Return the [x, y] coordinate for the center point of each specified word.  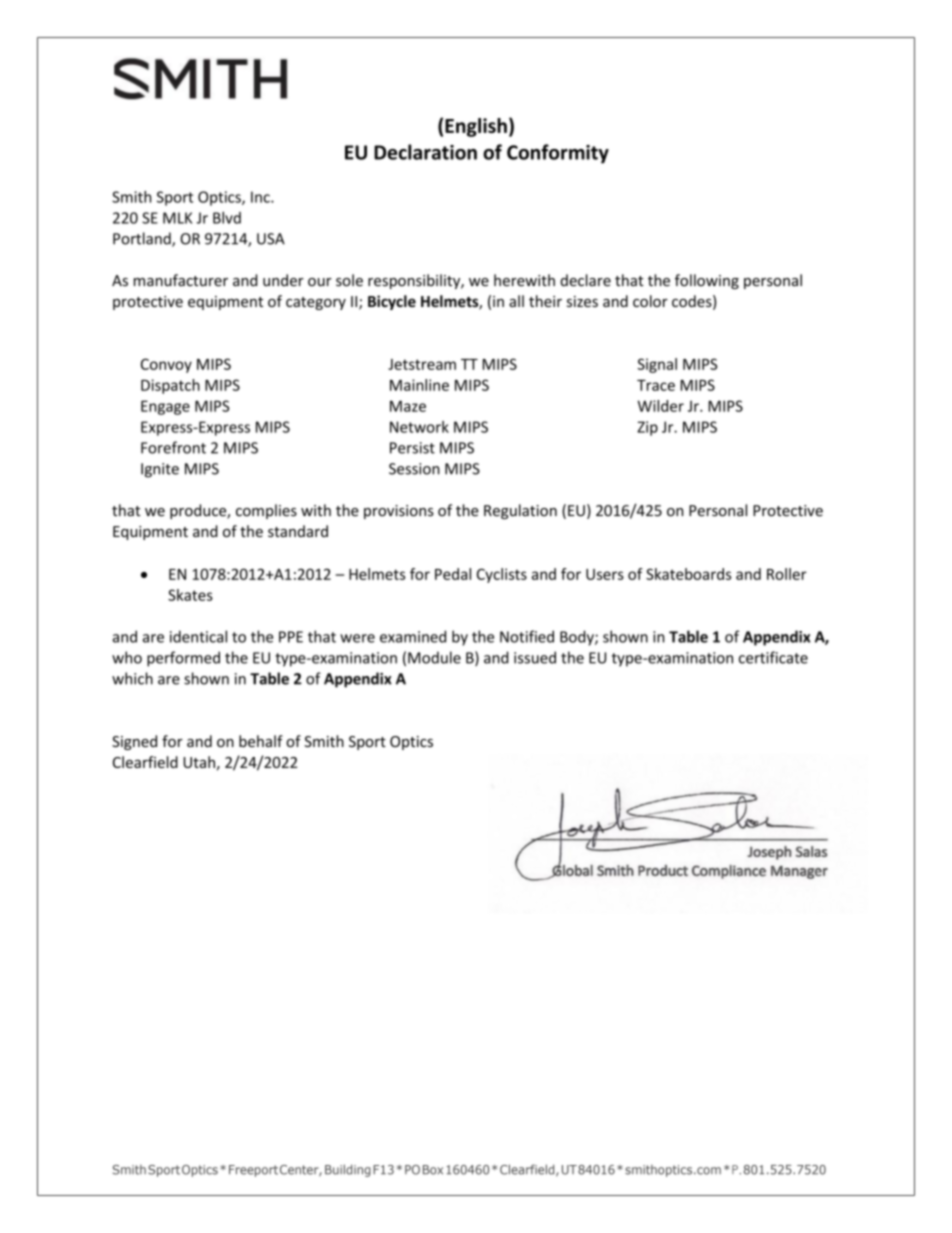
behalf [261, 741]
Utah [199, 762]
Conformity [558, 154]
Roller [787, 574]
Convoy [166, 365]
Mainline [419, 385]
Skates [190, 595]
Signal [657, 365]
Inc [261, 197]
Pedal [453, 574]
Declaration [425, 152]
